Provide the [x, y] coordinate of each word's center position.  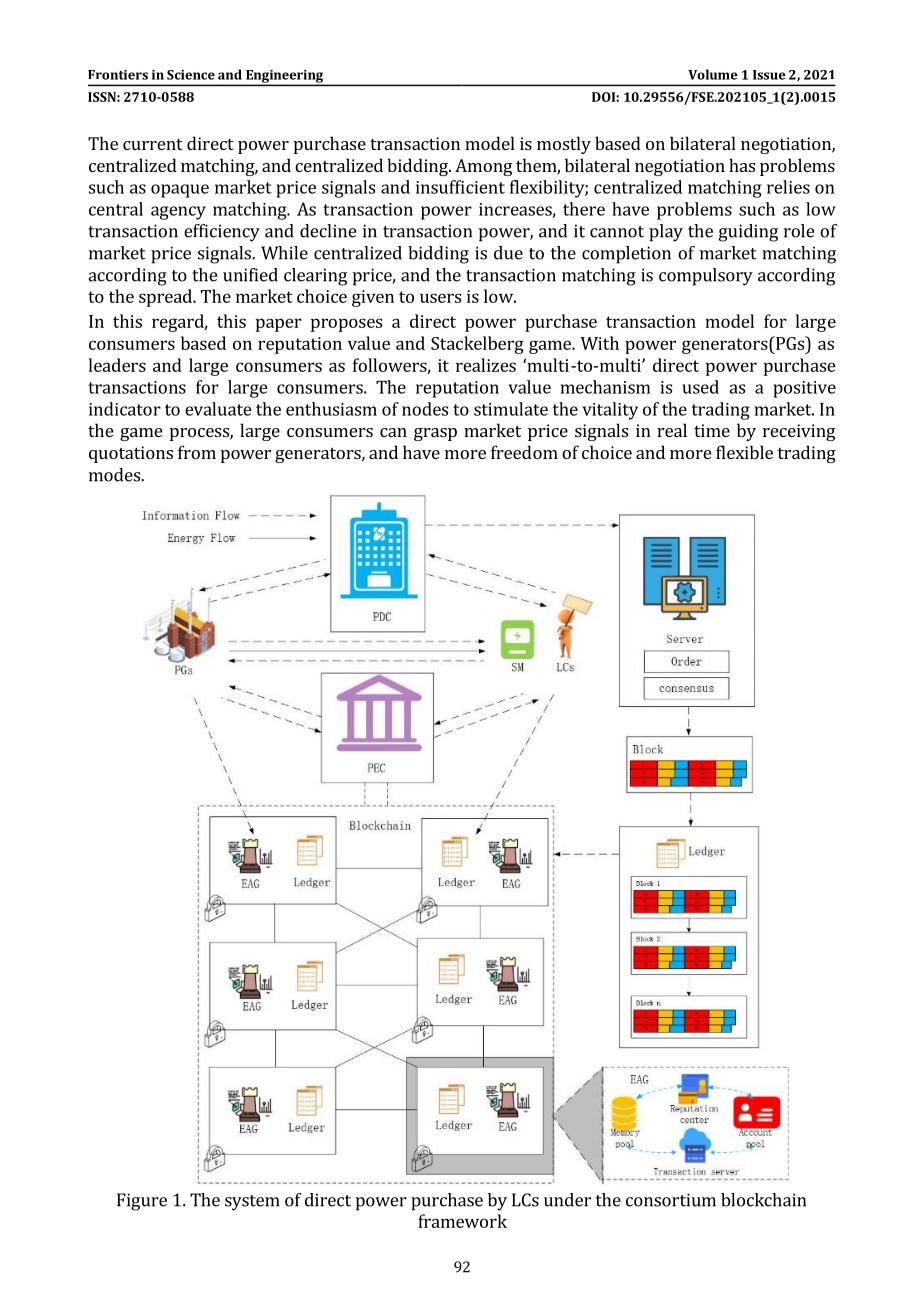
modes [115, 475]
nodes [425, 409]
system [252, 1203]
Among [484, 167]
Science [191, 75]
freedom [524, 452]
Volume [713, 74]
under [567, 1200]
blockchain [763, 1200]
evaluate [218, 409]
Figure [142, 1202]
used [700, 387]
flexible [744, 452]
